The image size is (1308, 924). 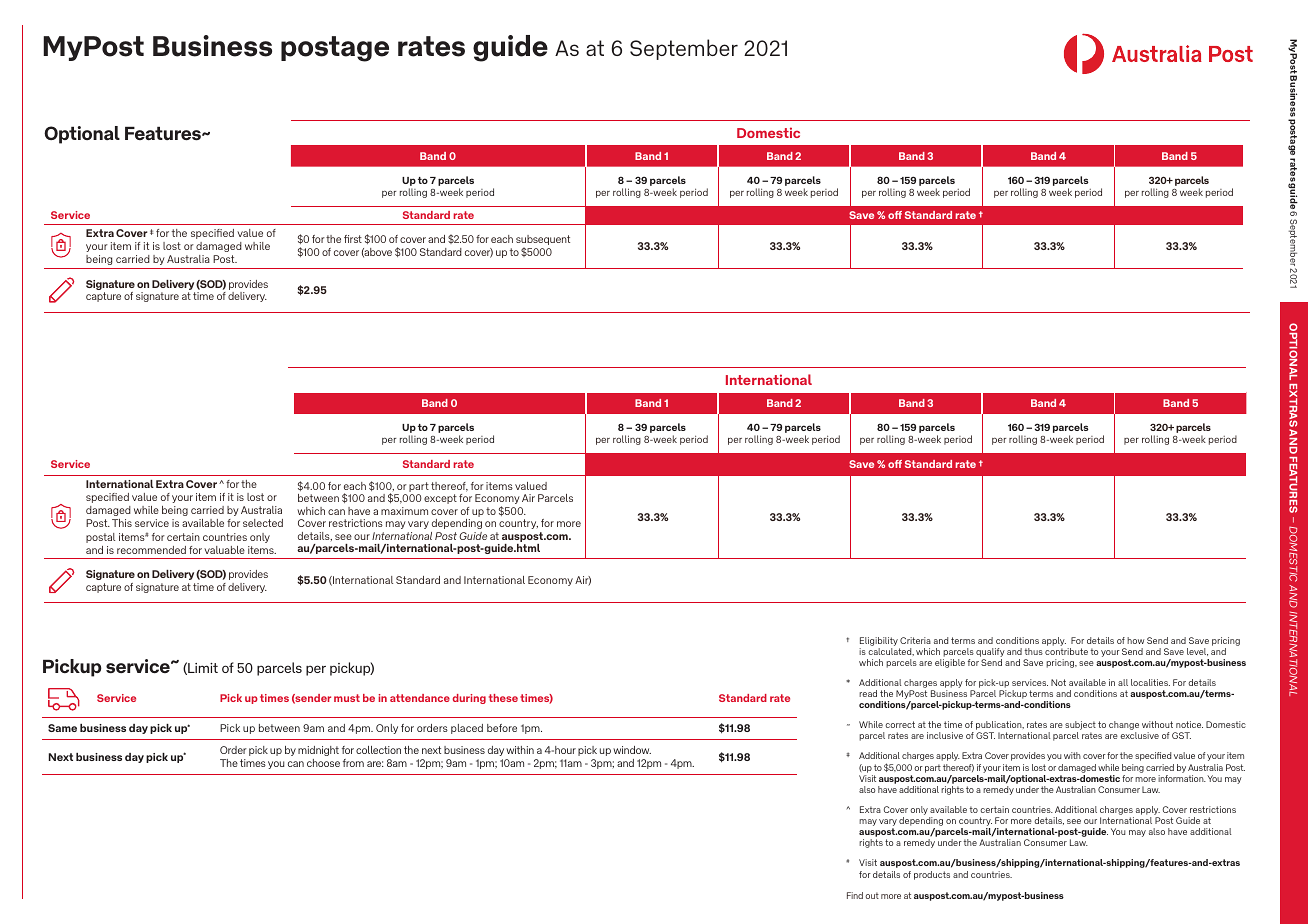 What do you see at coordinates (318, 751) in the document?
I see `midnight` at bounding box center [318, 751].
